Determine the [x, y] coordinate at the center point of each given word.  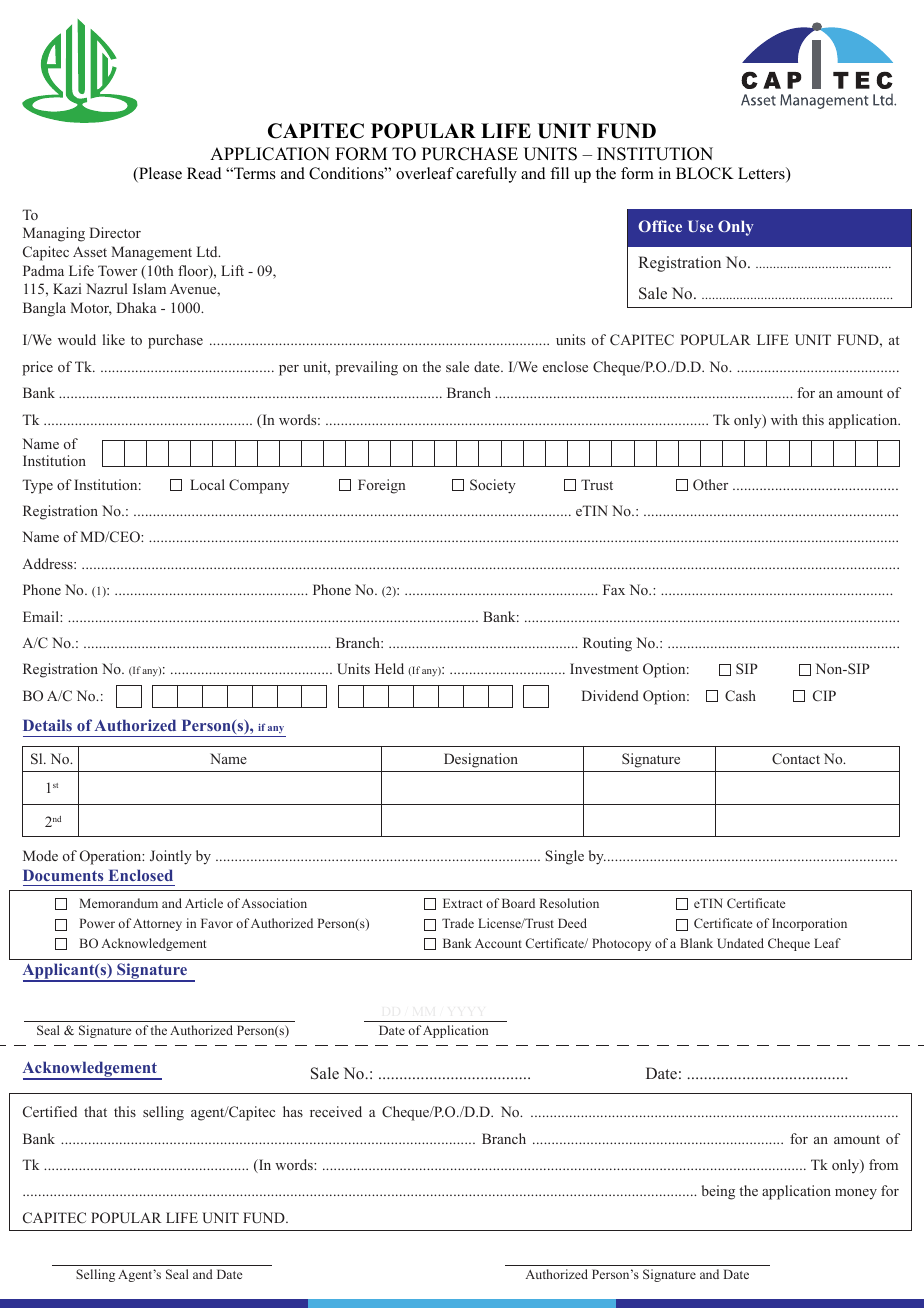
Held [389, 668]
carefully [486, 175]
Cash [740, 696]
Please [159, 174]
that [95, 1111]
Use [700, 226]
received [336, 1111]
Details [47, 725]
